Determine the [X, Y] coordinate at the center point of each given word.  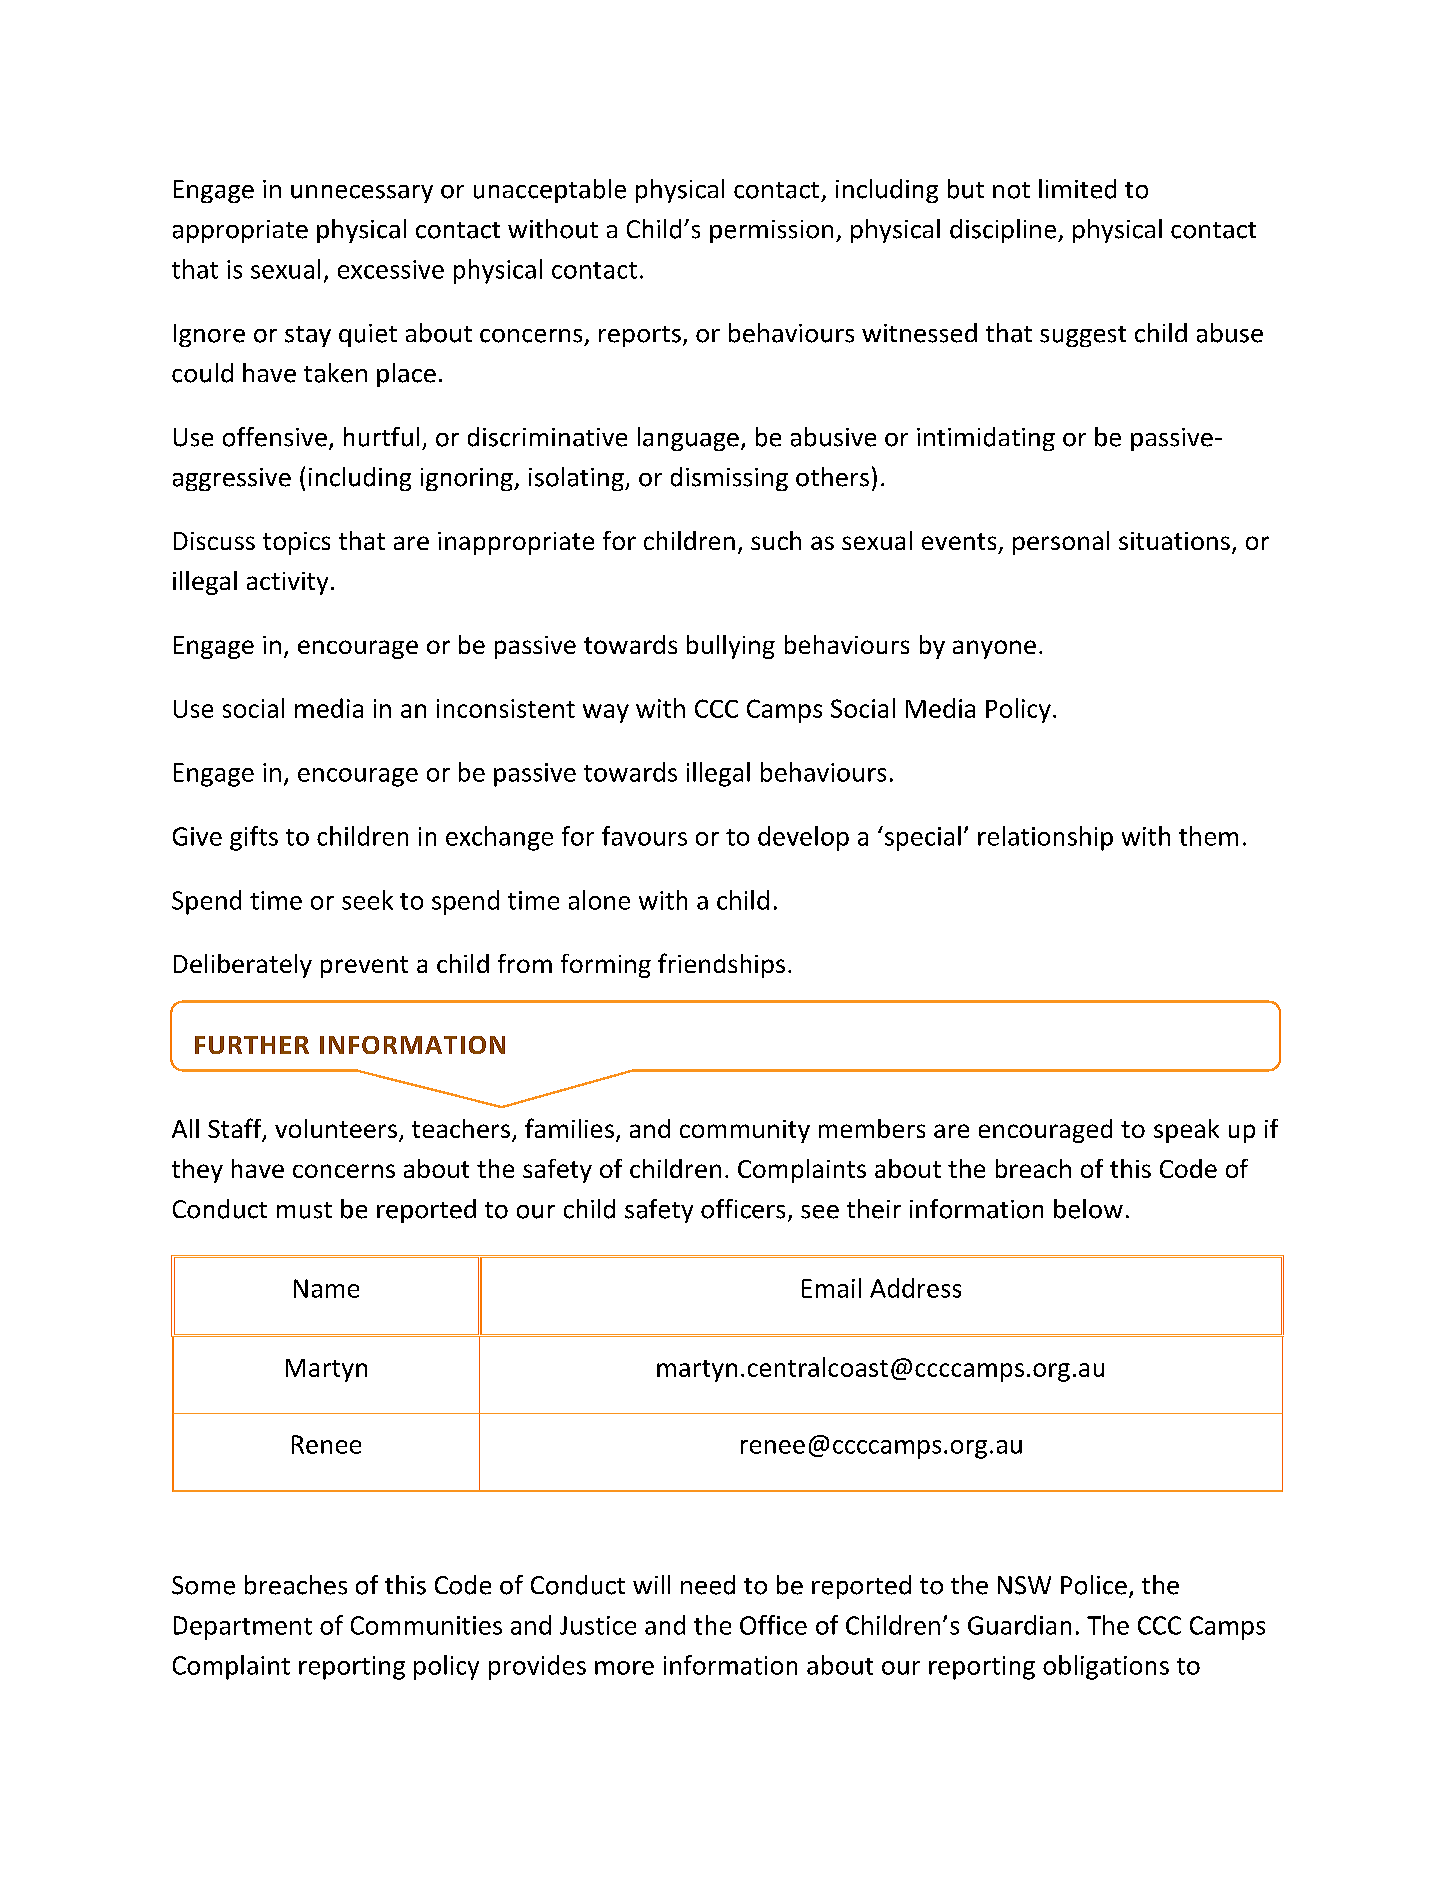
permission [771, 231]
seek [367, 900]
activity [287, 583]
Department [243, 1628]
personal [1061, 543]
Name [326, 1288]
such [776, 540]
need [708, 1585]
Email [831, 1288]
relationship [1045, 838]
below [1088, 1209]
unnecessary [362, 194]
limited [1077, 189]
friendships [721, 965]
